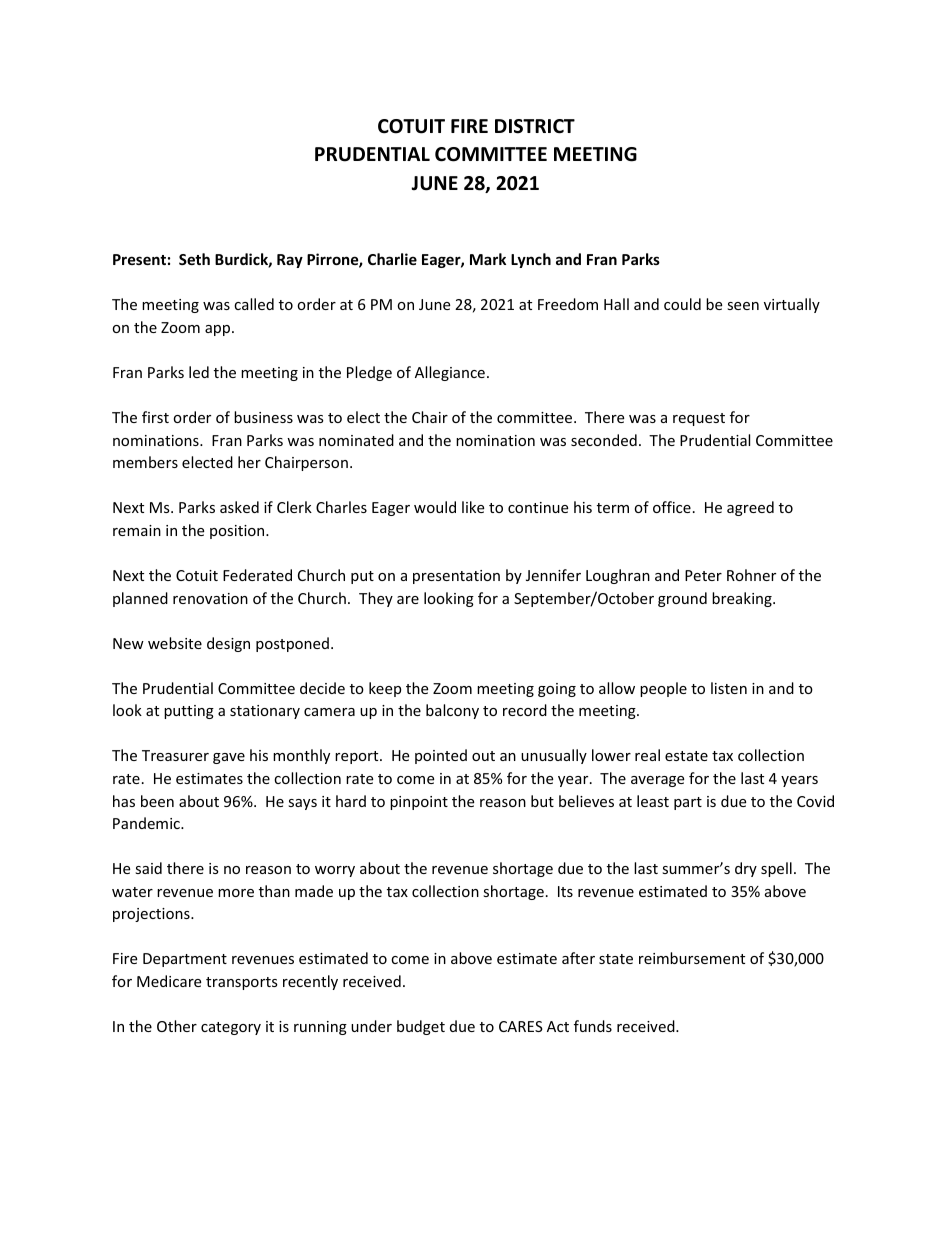 The width and height of the screenshot is (952, 1233). I want to click on DISTRICT, so click(535, 126).
